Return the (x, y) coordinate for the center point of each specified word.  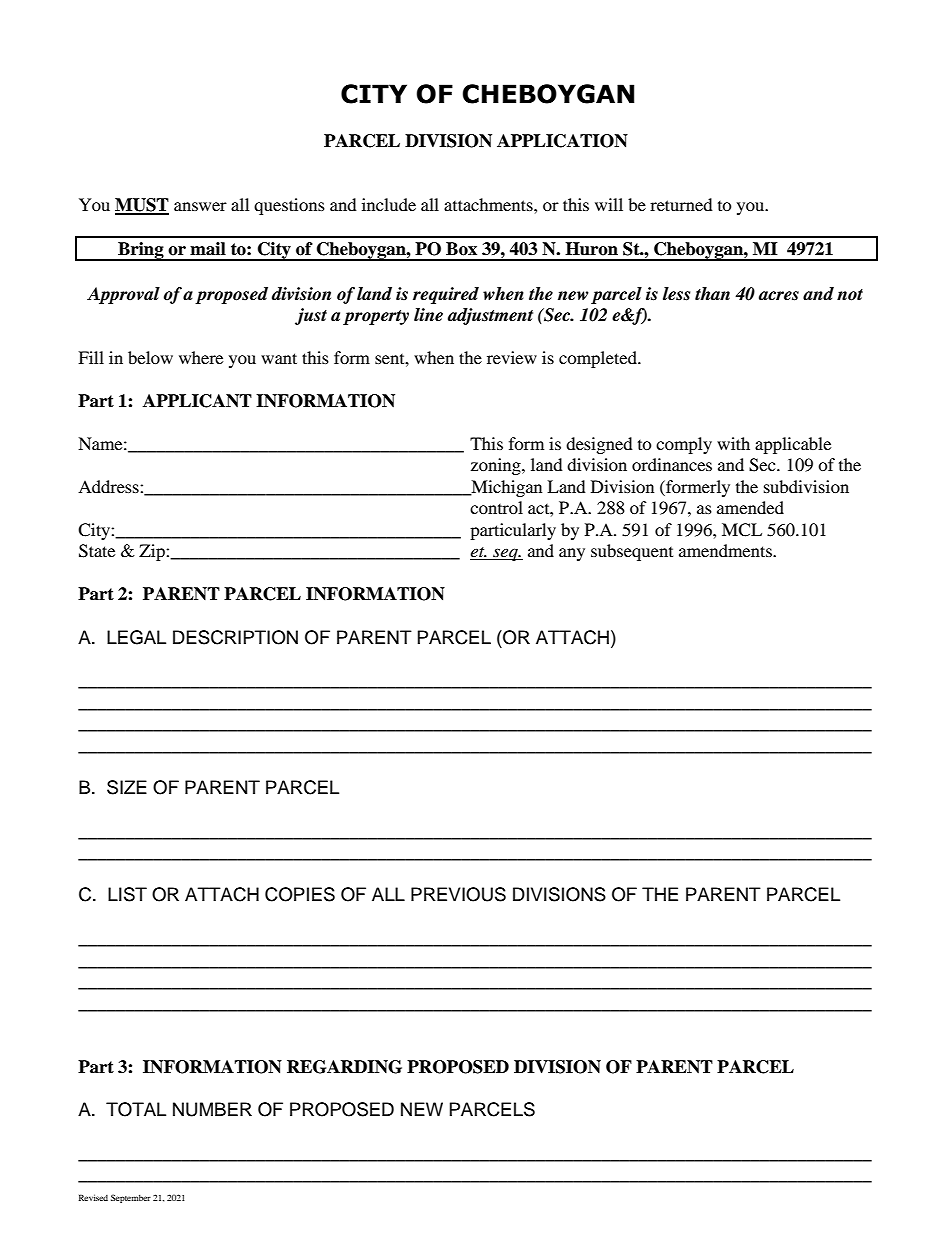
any (572, 554)
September (131, 1198)
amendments (726, 550)
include (389, 204)
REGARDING (344, 1067)
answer (200, 206)
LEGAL (136, 637)
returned (681, 204)
